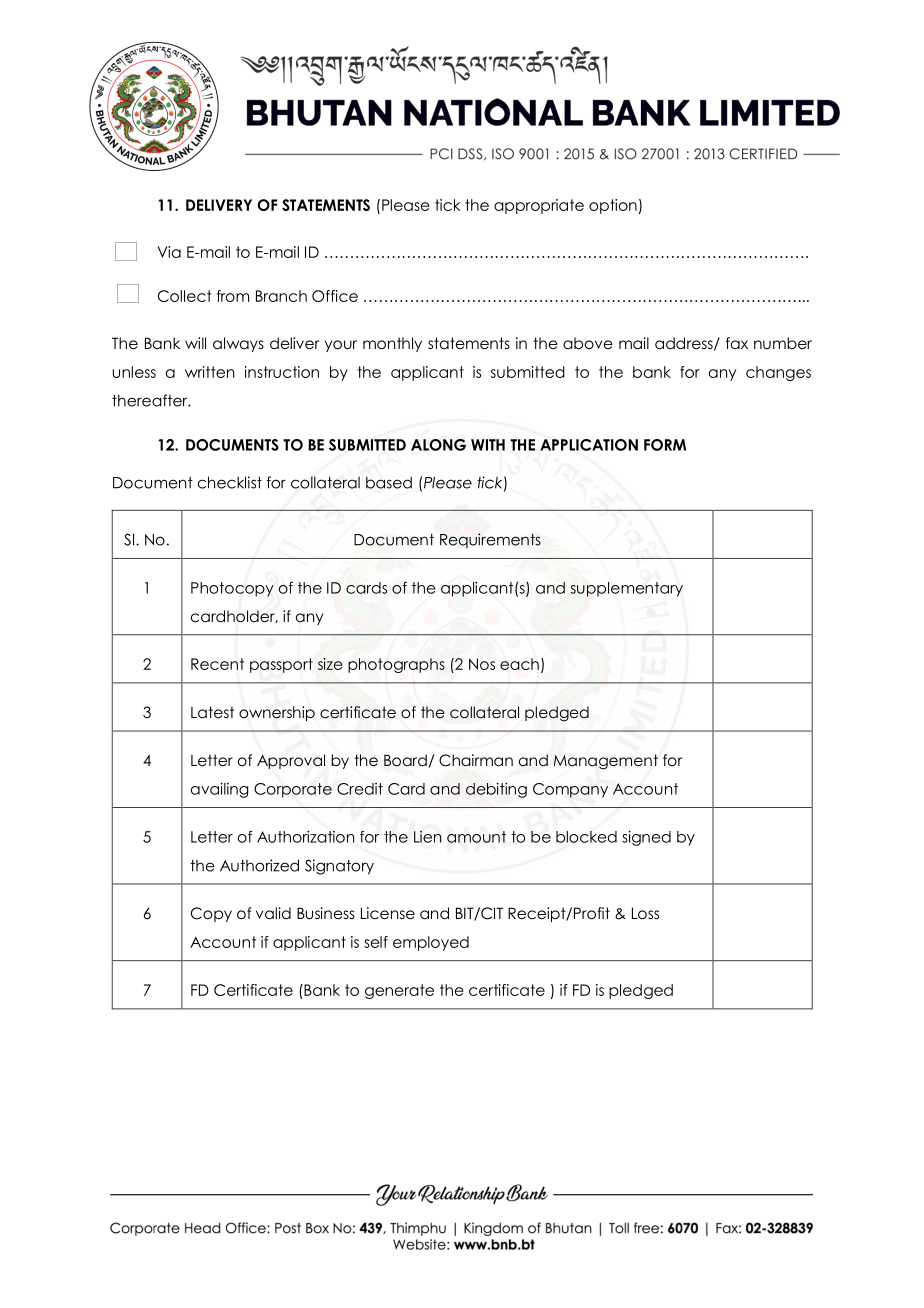 The height and width of the image is (1308, 924). What do you see at coordinates (476, 760) in the image?
I see `Chairman` at bounding box center [476, 760].
